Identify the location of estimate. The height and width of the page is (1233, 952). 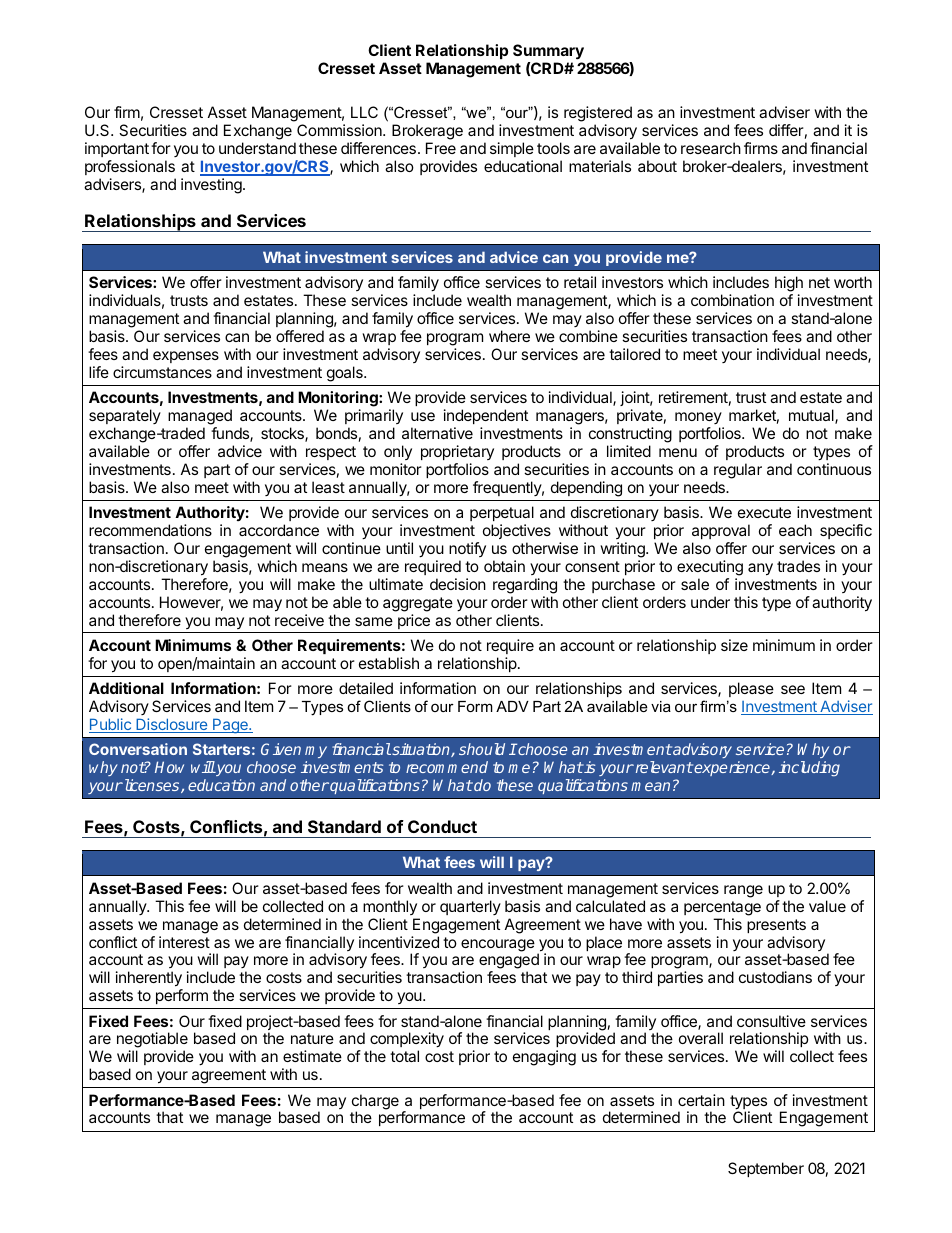
(312, 1056).
